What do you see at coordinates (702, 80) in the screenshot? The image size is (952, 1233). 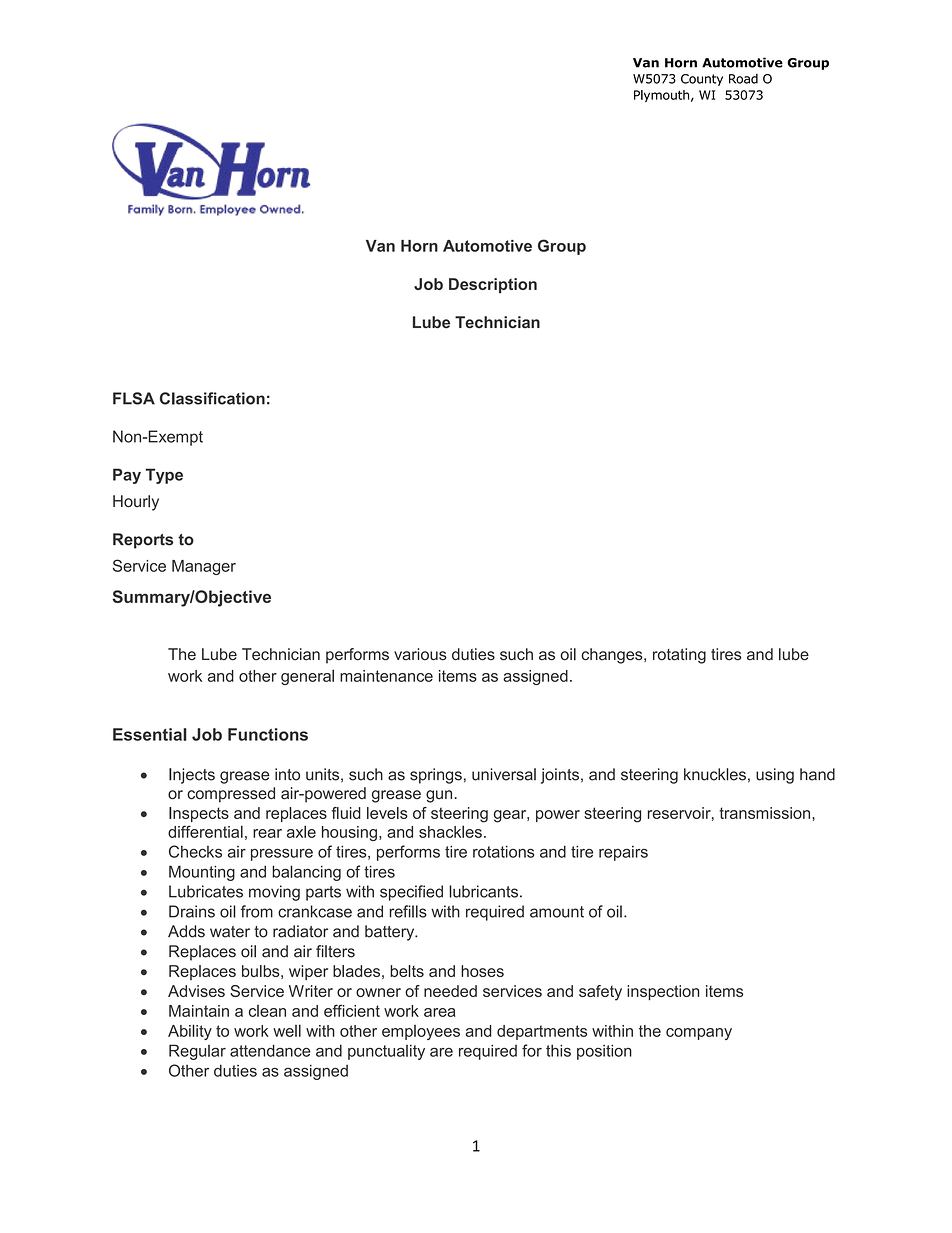 I see `County` at bounding box center [702, 80].
